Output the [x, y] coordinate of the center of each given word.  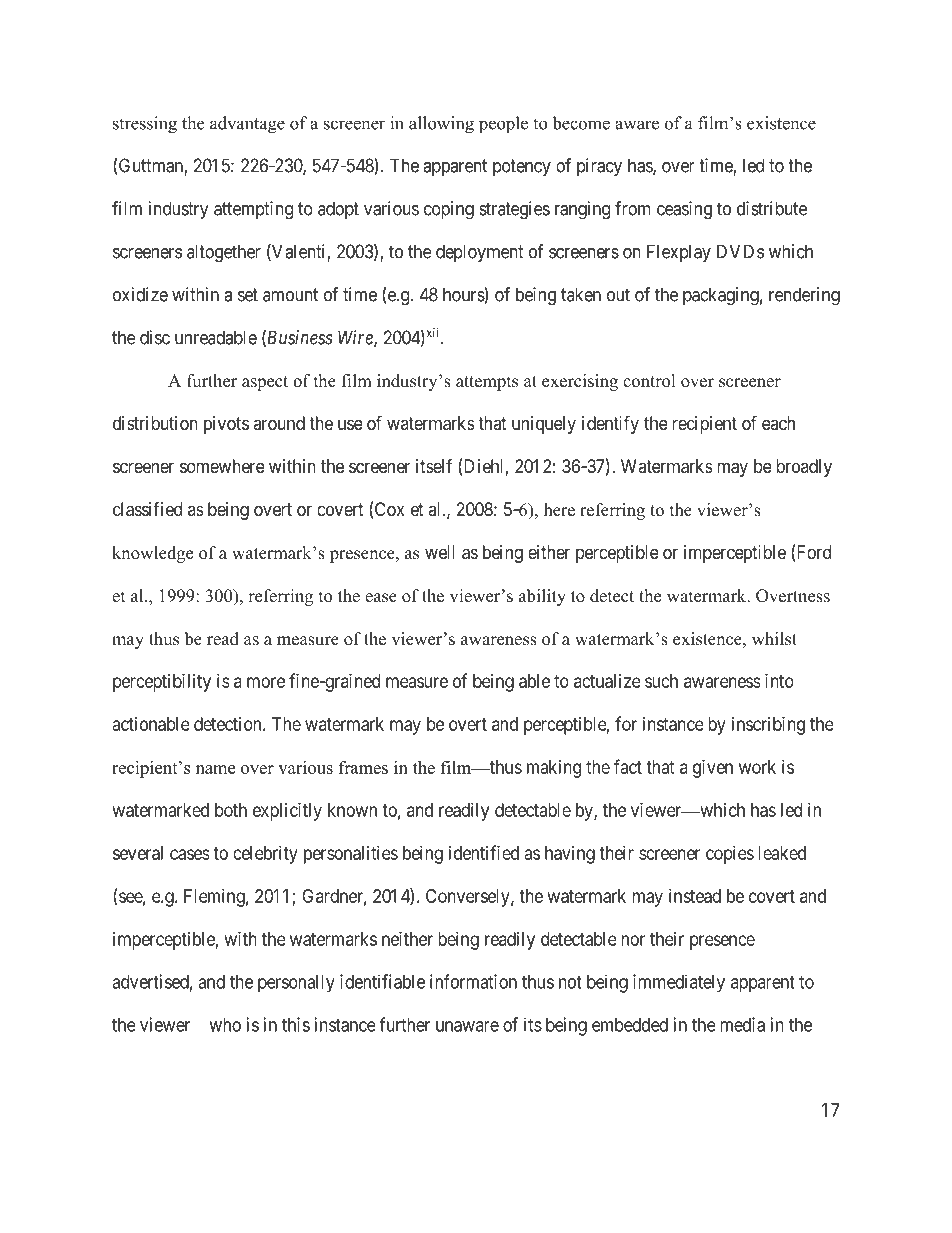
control [649, 381]
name [215, 769]
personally [296, 984]
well [440, 552]
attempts [487, 383]
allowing [441, 125]
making [554, 769]
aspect [265, 383]
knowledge [152, 554]
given [713, 769]
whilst [774, 639]
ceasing [684, 210]
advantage [247, 125]
